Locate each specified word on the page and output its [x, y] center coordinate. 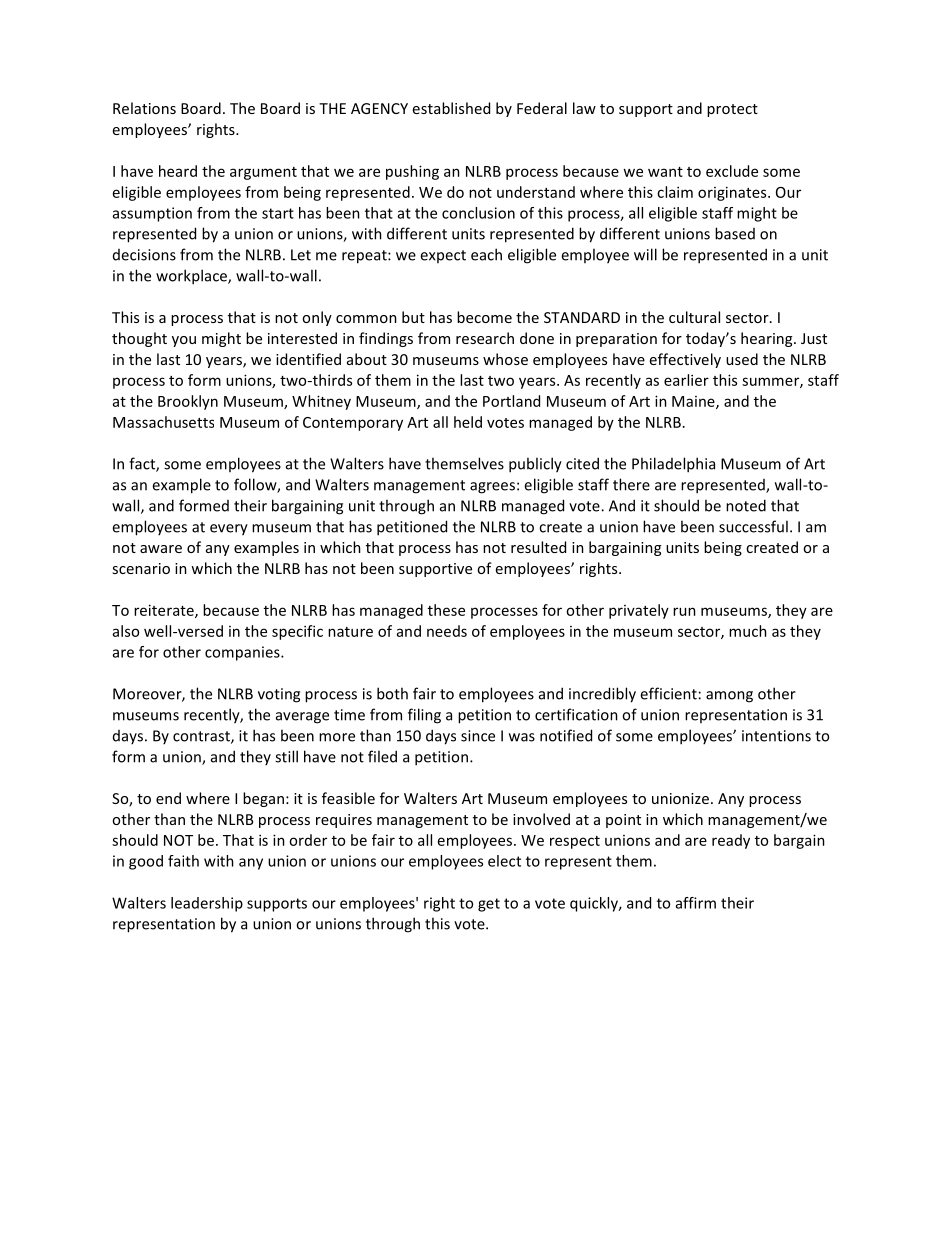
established [451, 108]
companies [243, 653]
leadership [207, 904]
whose [505, 359]
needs [447, 631]
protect [732, 110]
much [748, 631]
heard [178, 171]
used [742, 359]
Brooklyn [188, 402]
